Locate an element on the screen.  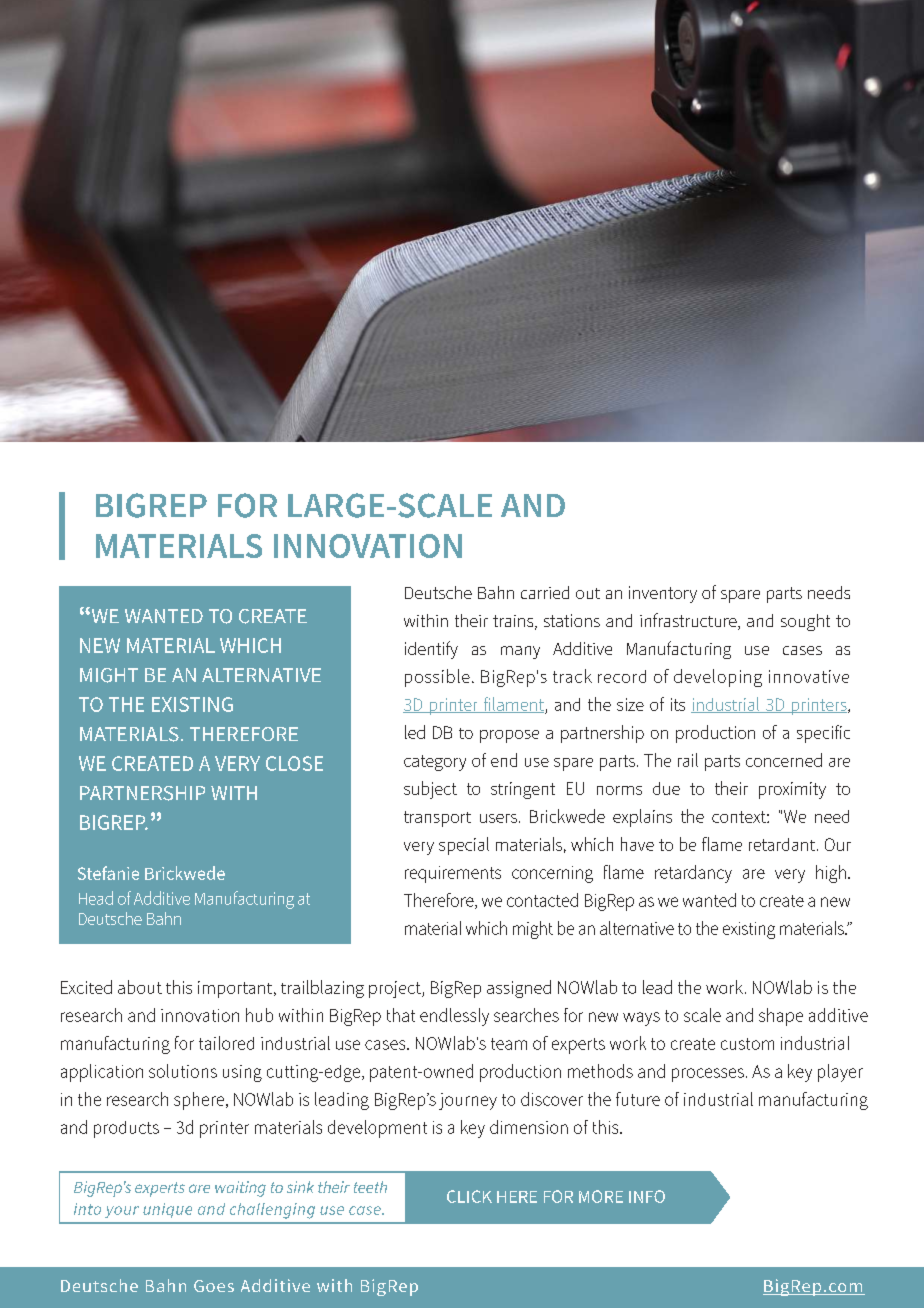
team is located at coordinates (509, 1044).
